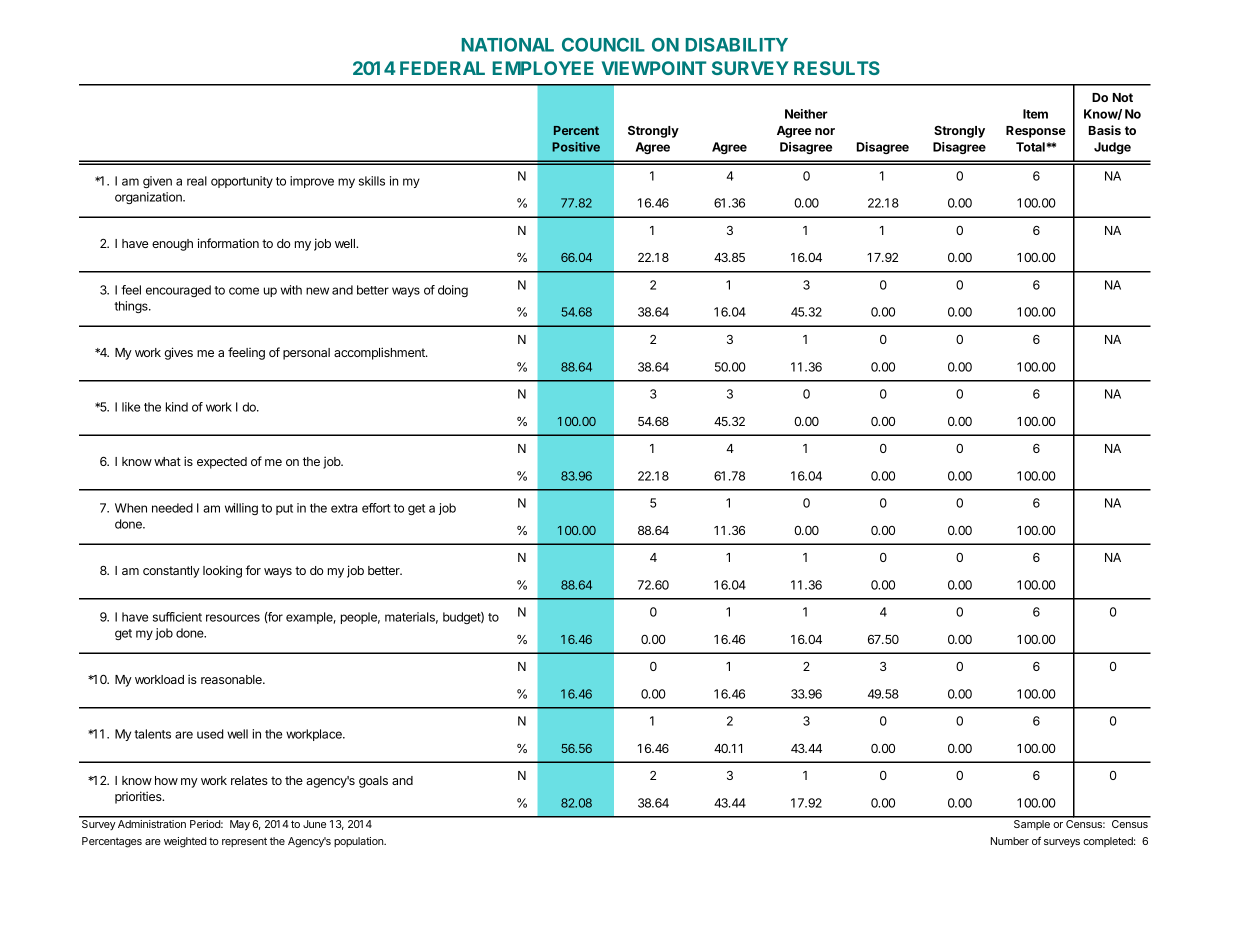  I want to click on VIEWPOINT, so click(654, 68).
